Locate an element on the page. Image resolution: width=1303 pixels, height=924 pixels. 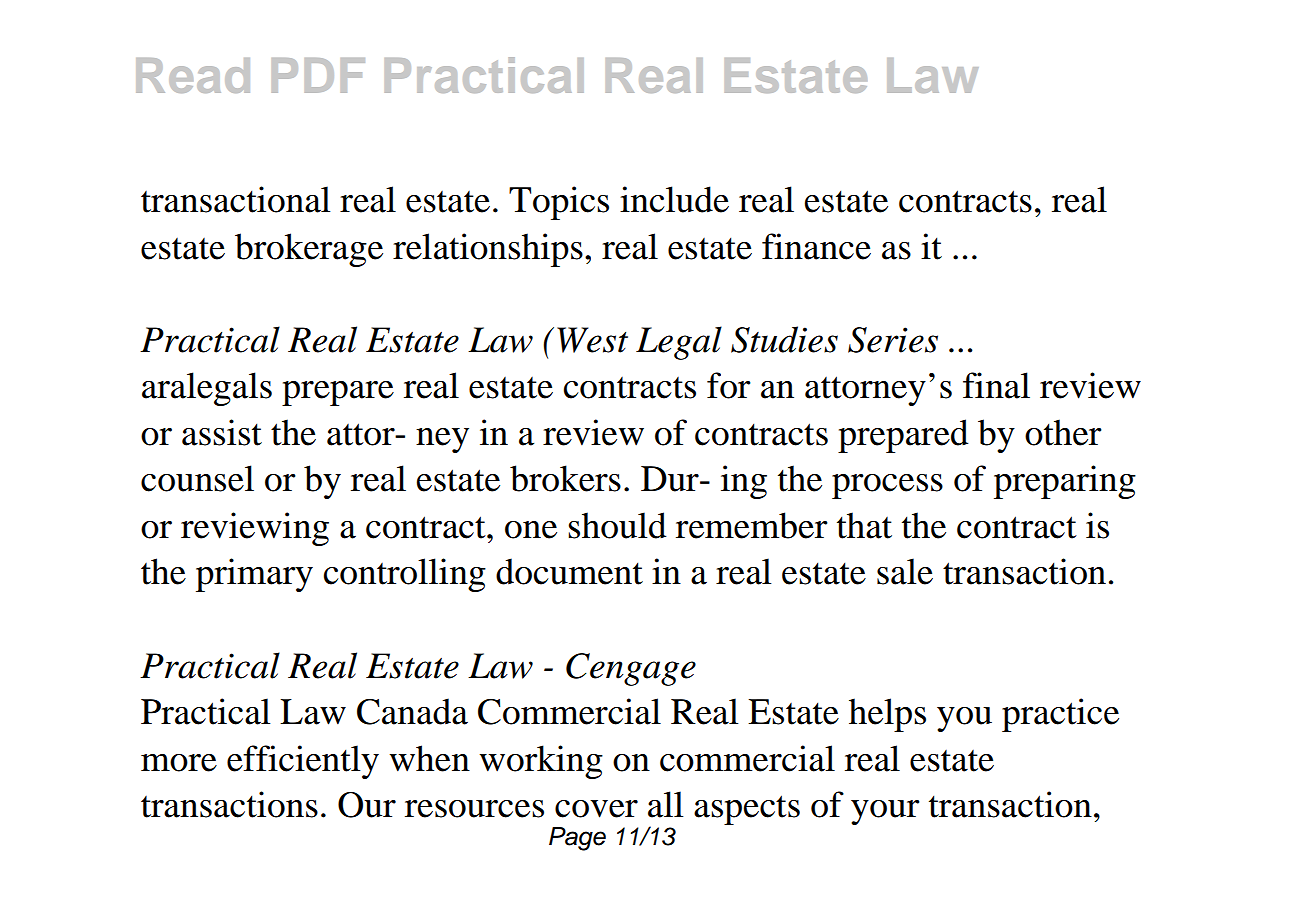
finance is located at coordinates (816, 246).
